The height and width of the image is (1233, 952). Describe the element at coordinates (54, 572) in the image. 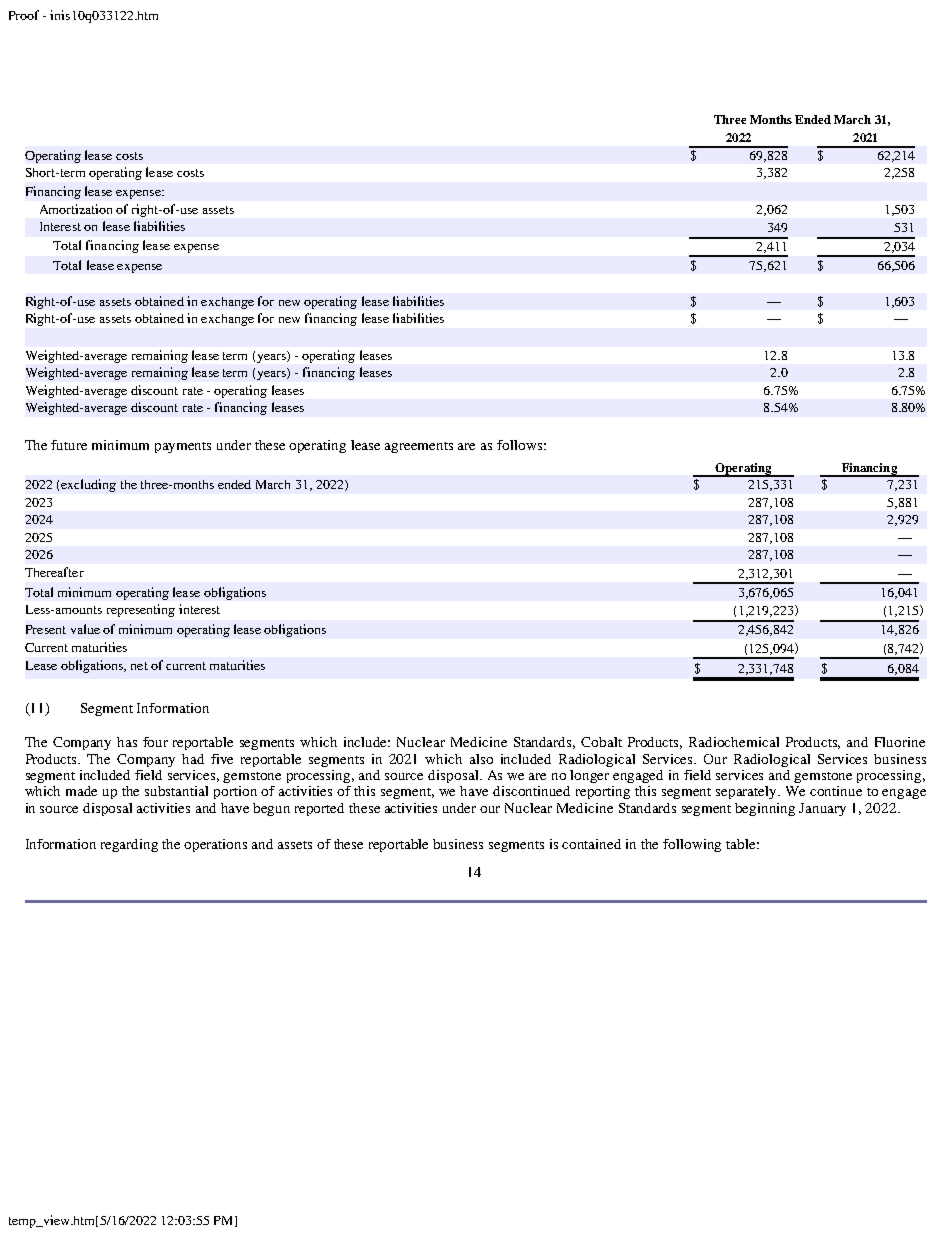

I see `Thereafter` at that location.
